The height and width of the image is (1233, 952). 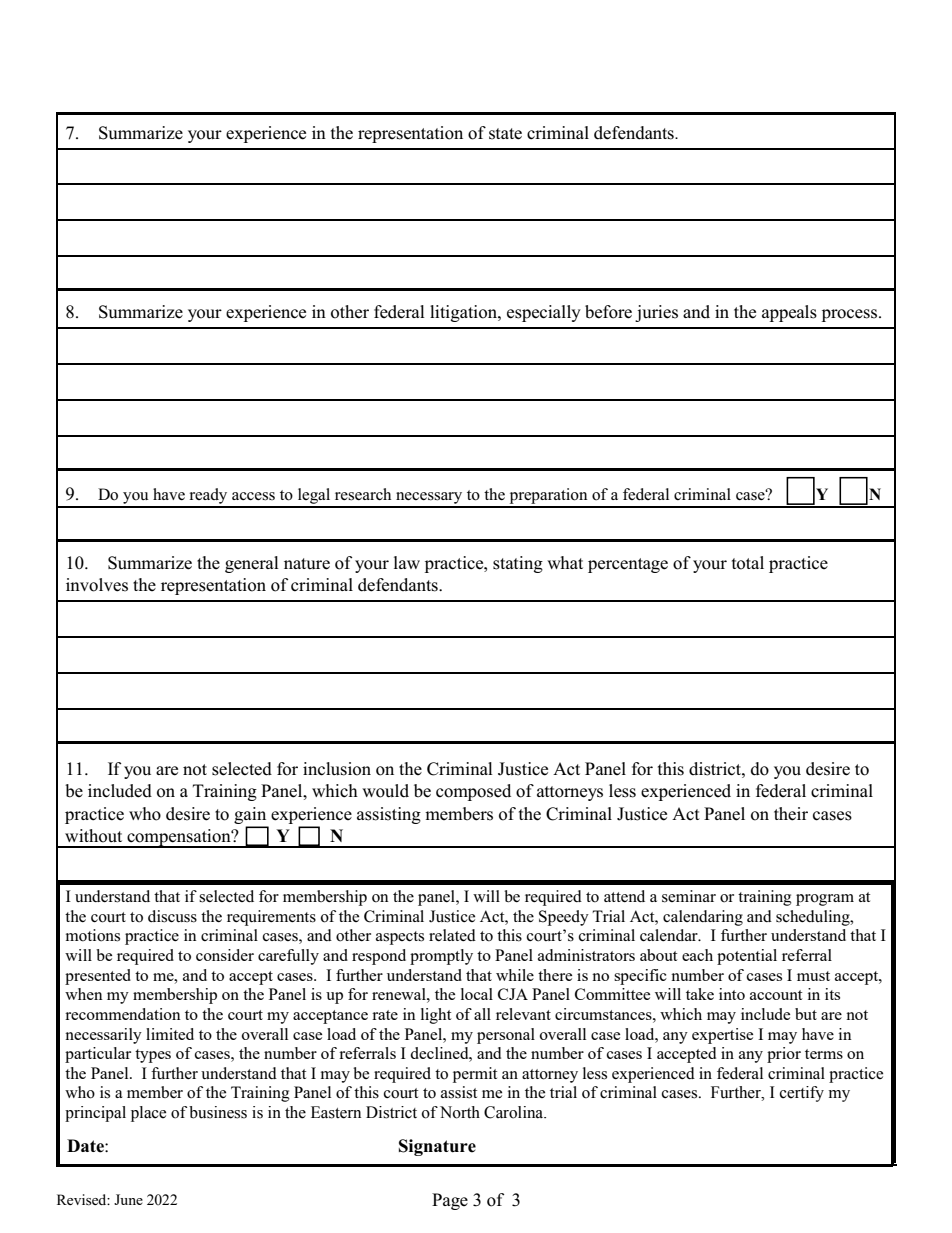 What do you see at coordinates (252, 564) in the image?
I see `general` at bounding box center [252, 564].
